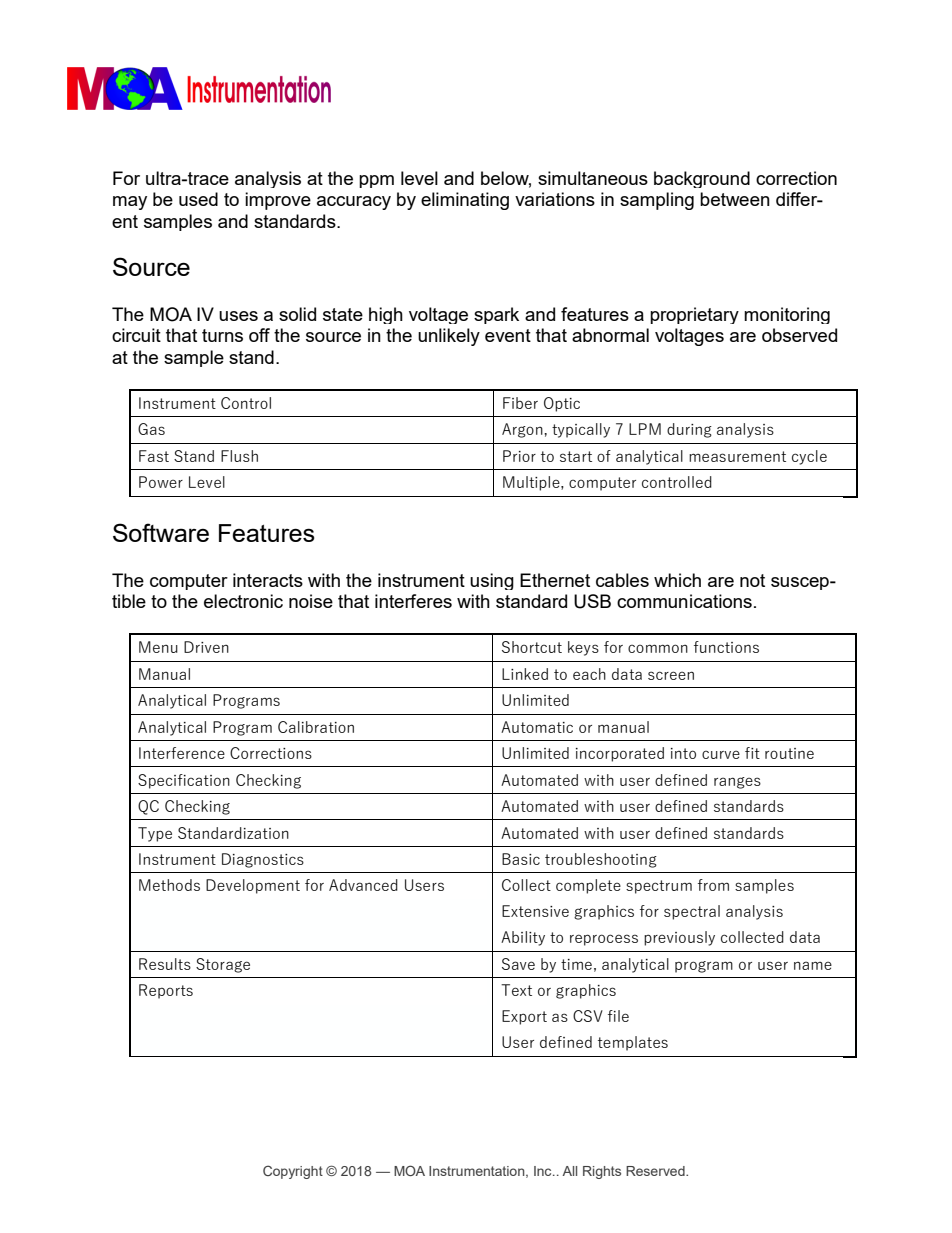 This screenshot has width=952, height=1233. What do you see at coordinates (521, 859) in the screenshot?
I see `Basic` at bounding box center [521, 859].
